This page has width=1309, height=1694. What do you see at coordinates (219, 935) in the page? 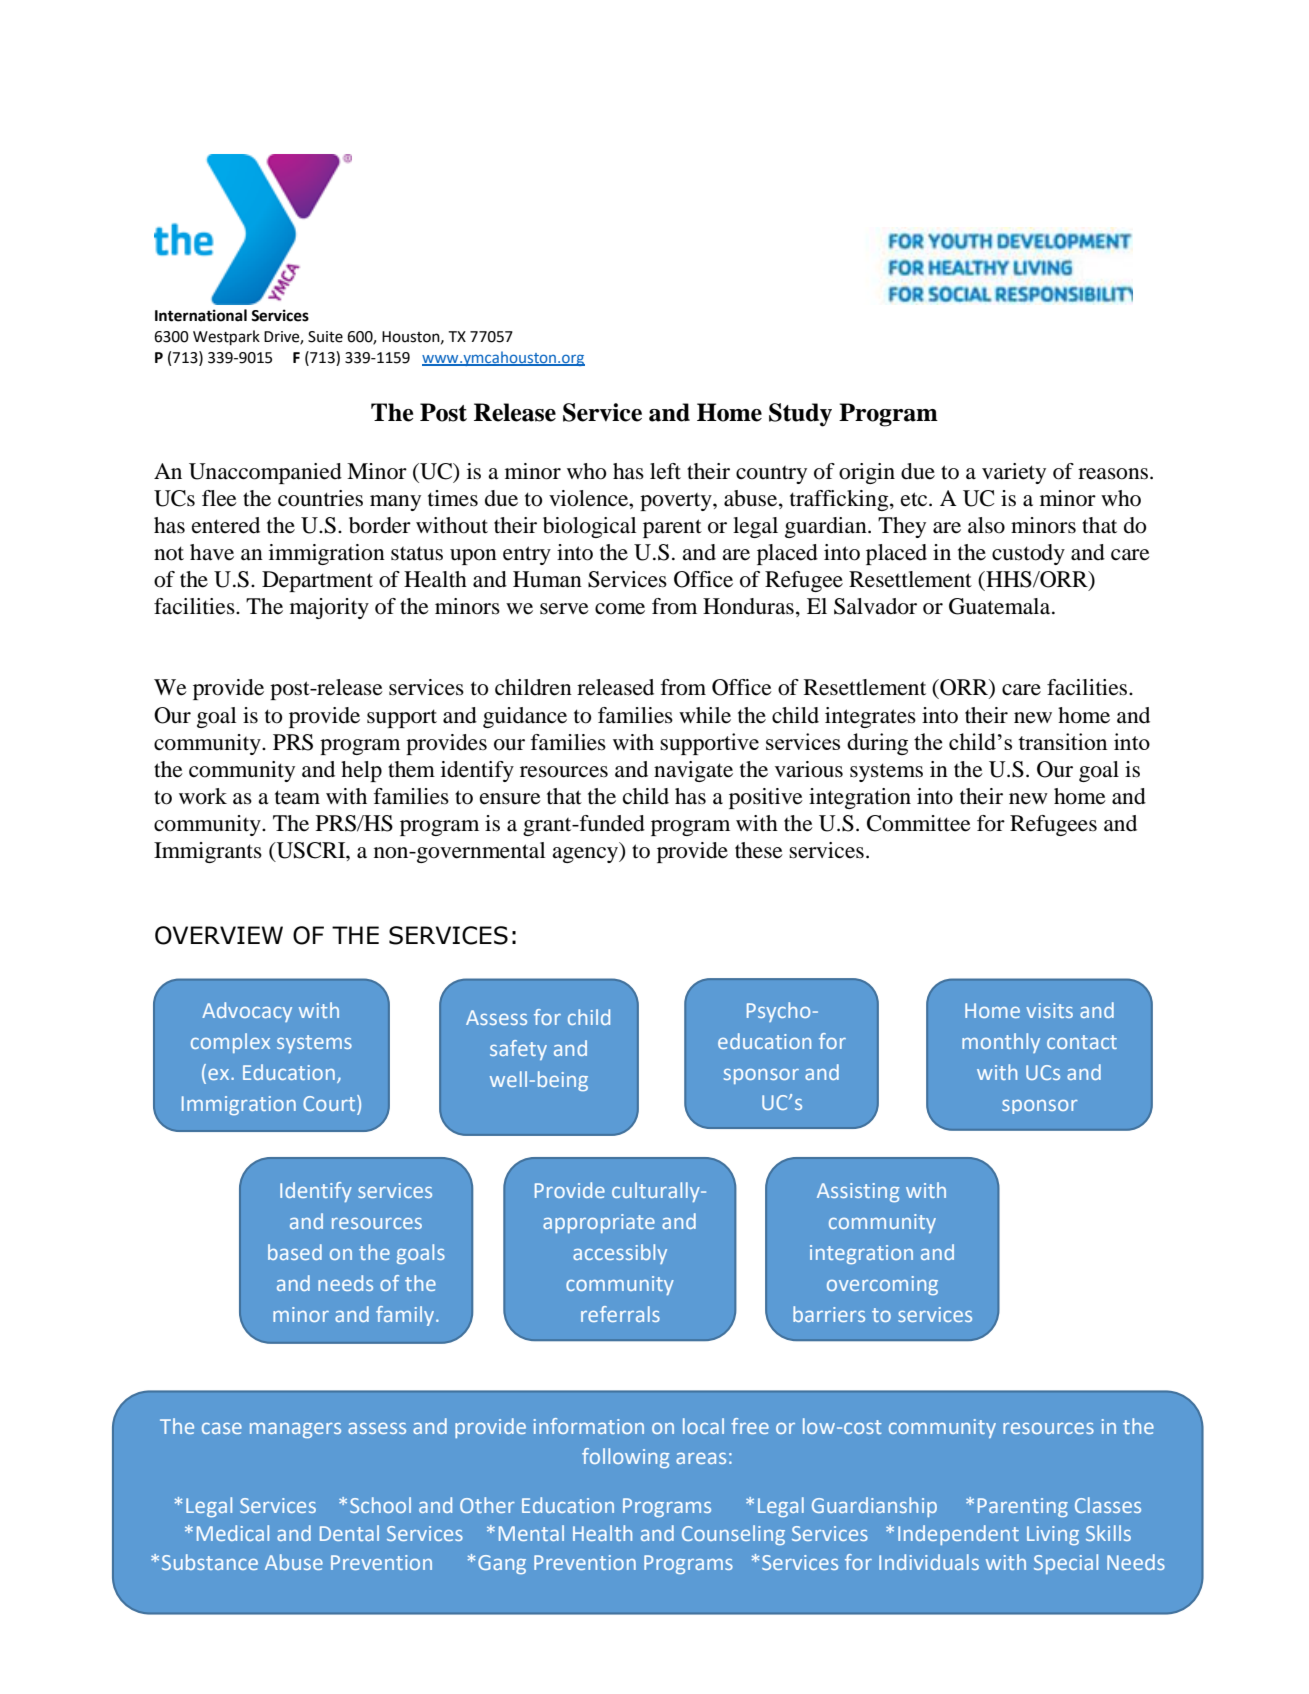
I see `OVERVIEW` at bounding box center [219, 935].
